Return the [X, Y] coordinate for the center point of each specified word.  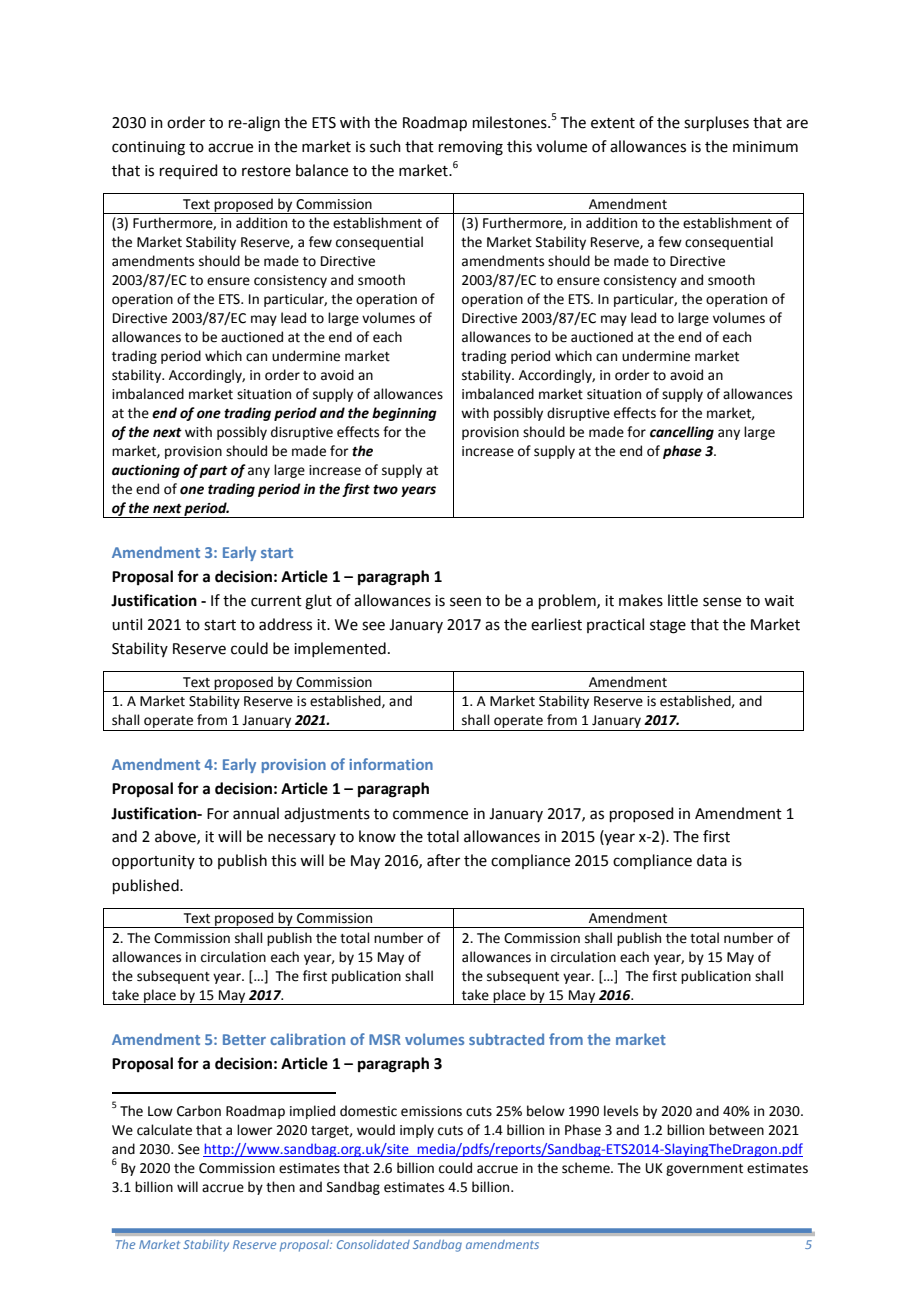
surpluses [716, 123]
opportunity [153, 862]
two [385, 490]
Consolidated [373, 1244]
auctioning [146, 471]
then [280, 1187]
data [712, 860]
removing [471, 148]
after [443, 860]
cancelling [682, 433]
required [189, 171]
